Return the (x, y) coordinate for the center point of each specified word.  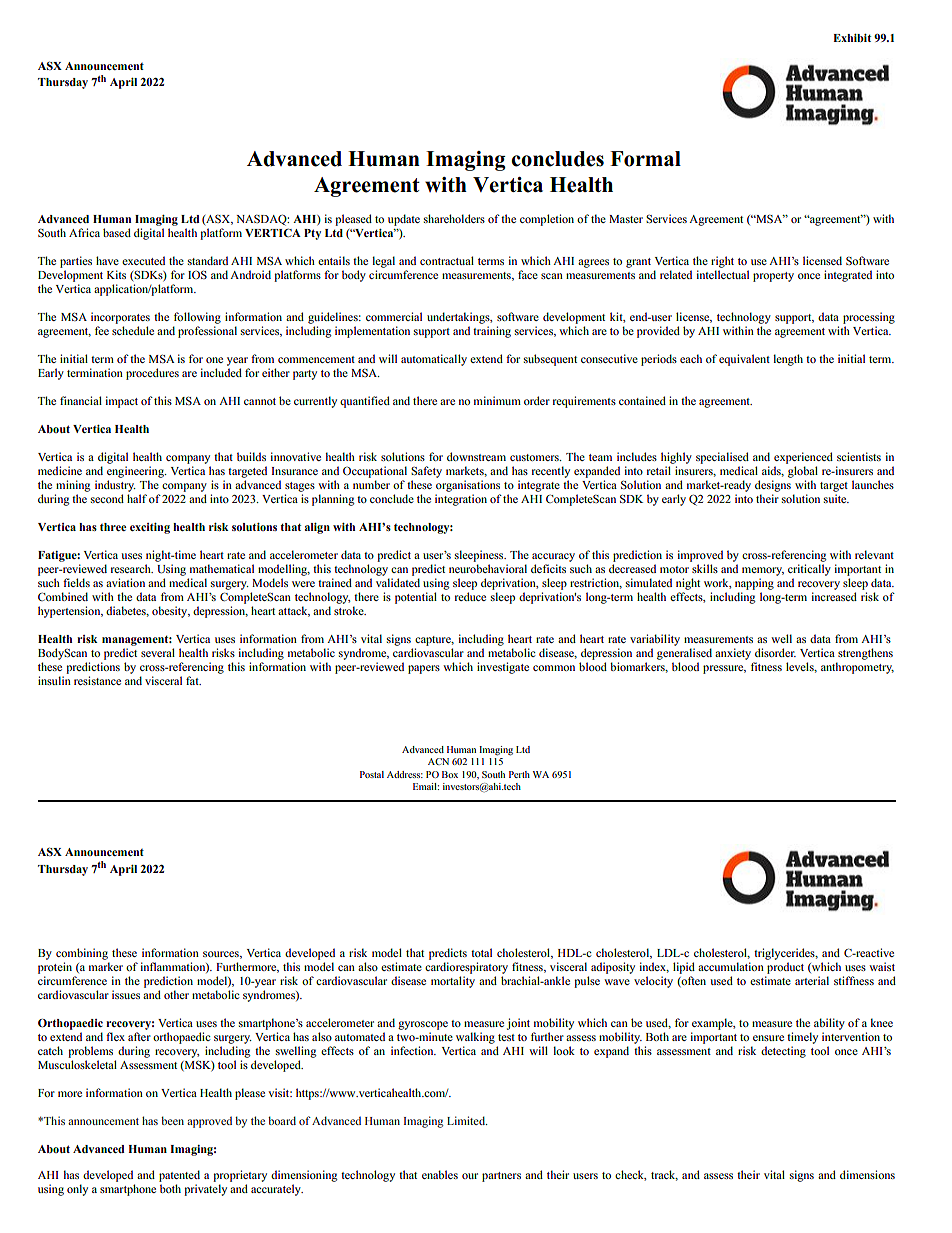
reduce (470, 596)
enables (440, 1174)
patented (179, 1176)
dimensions (867, 1174)
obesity (171, 612)
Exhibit (852, 38)
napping (754, 584)
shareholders (454, 218)
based (117, 232)
